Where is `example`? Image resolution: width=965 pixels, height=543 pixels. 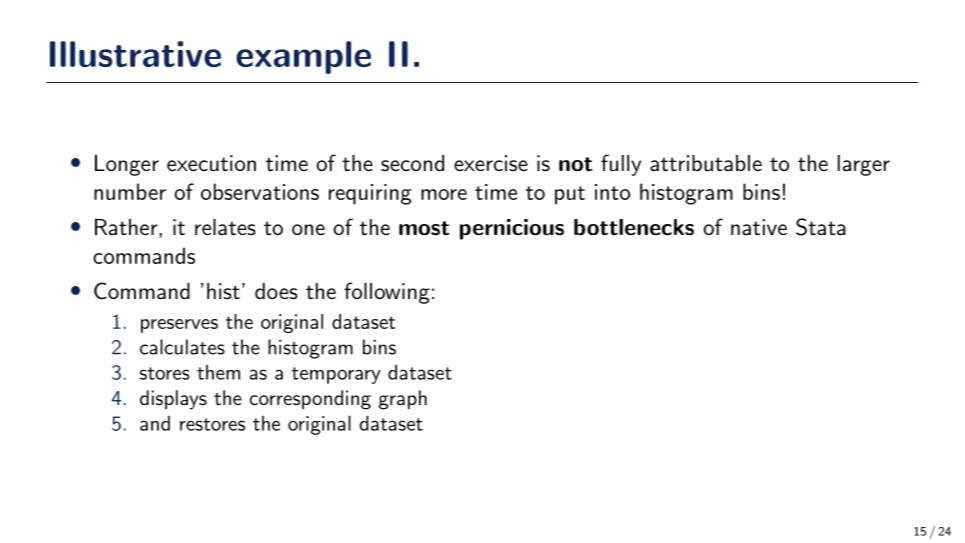 example is located at coordinates (303, 57).
